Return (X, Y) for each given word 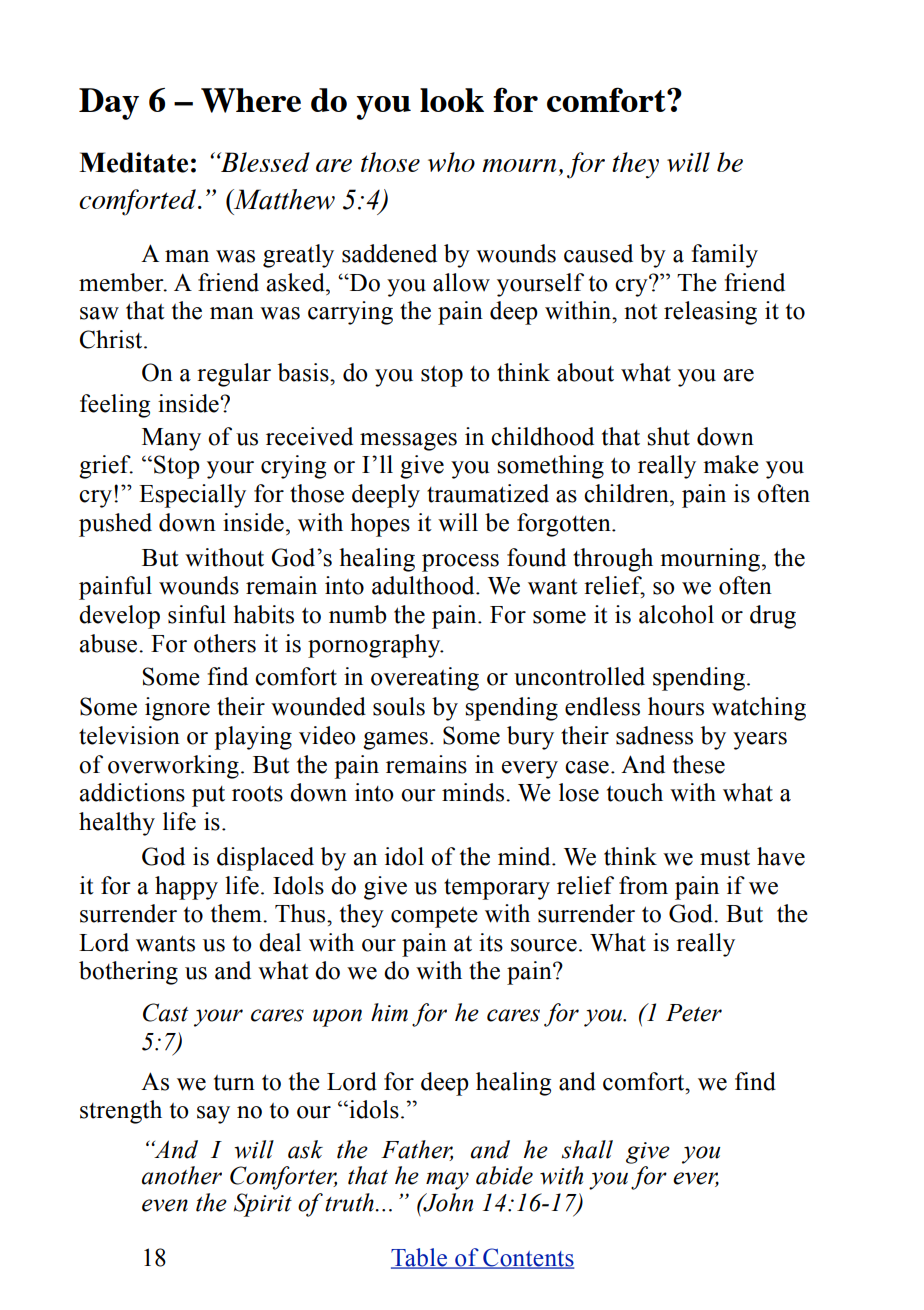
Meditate (133, 162)
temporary (497, 889)
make (731, 464)
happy (186, 888)
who (451, 162)
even (165, 1205)
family (724, 256)
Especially (192, 496)
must (725, 858)
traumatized (488, 493)
